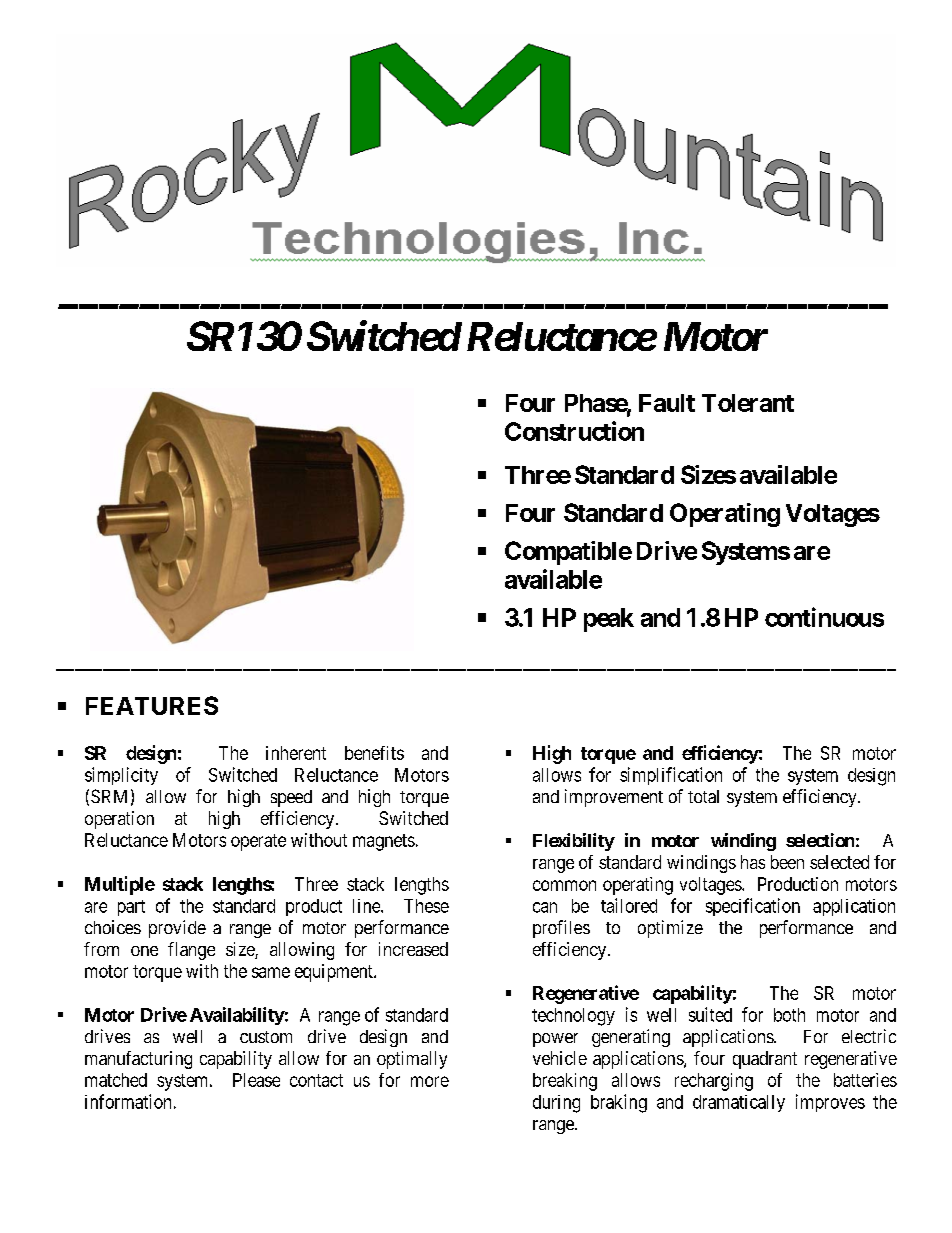  I want to click on simplicity, so click(121, 776).
